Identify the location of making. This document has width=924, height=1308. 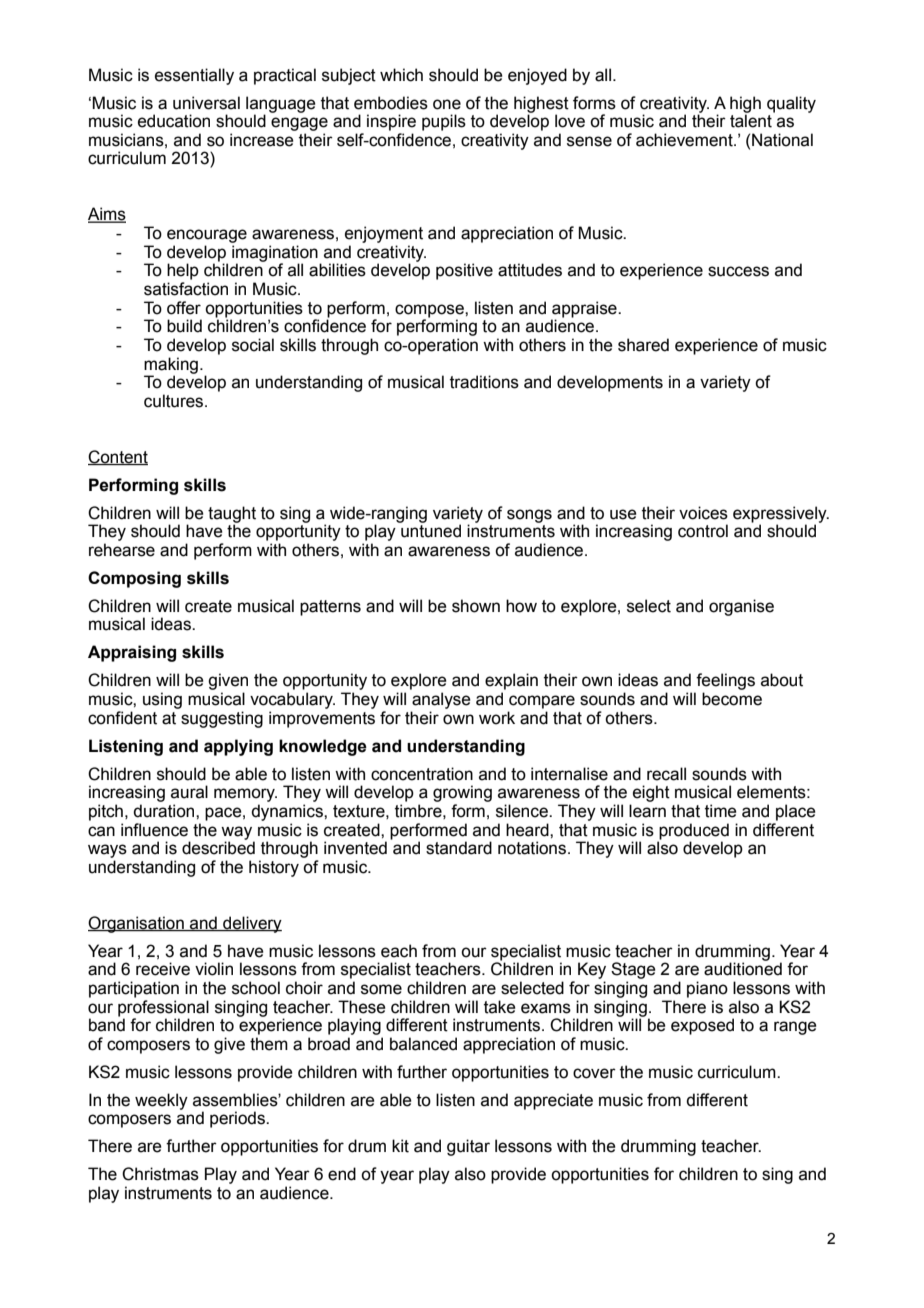
(171, 366).
